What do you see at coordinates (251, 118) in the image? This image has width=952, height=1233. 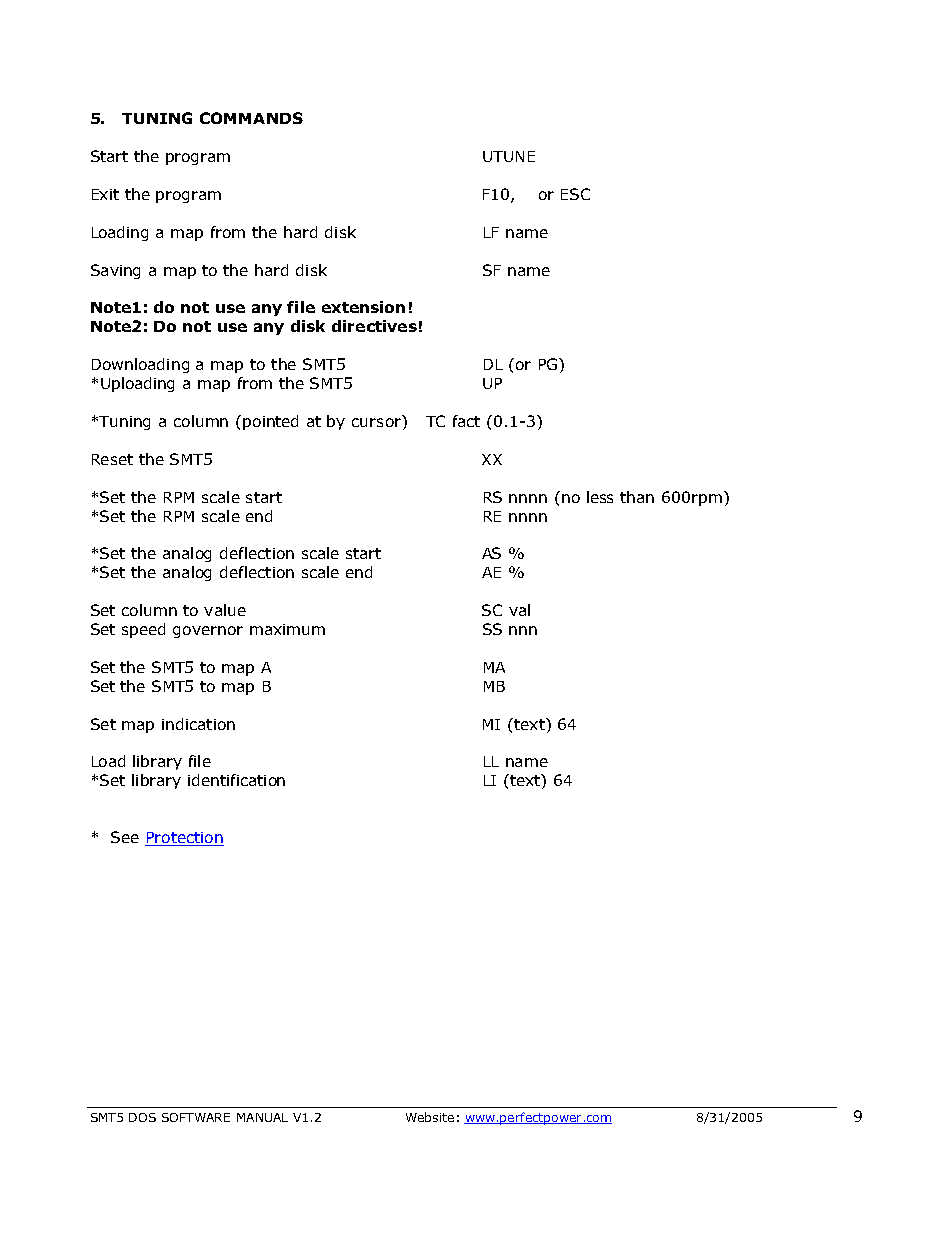 I see `COMMANDS` at bounding box center [251, 118].
